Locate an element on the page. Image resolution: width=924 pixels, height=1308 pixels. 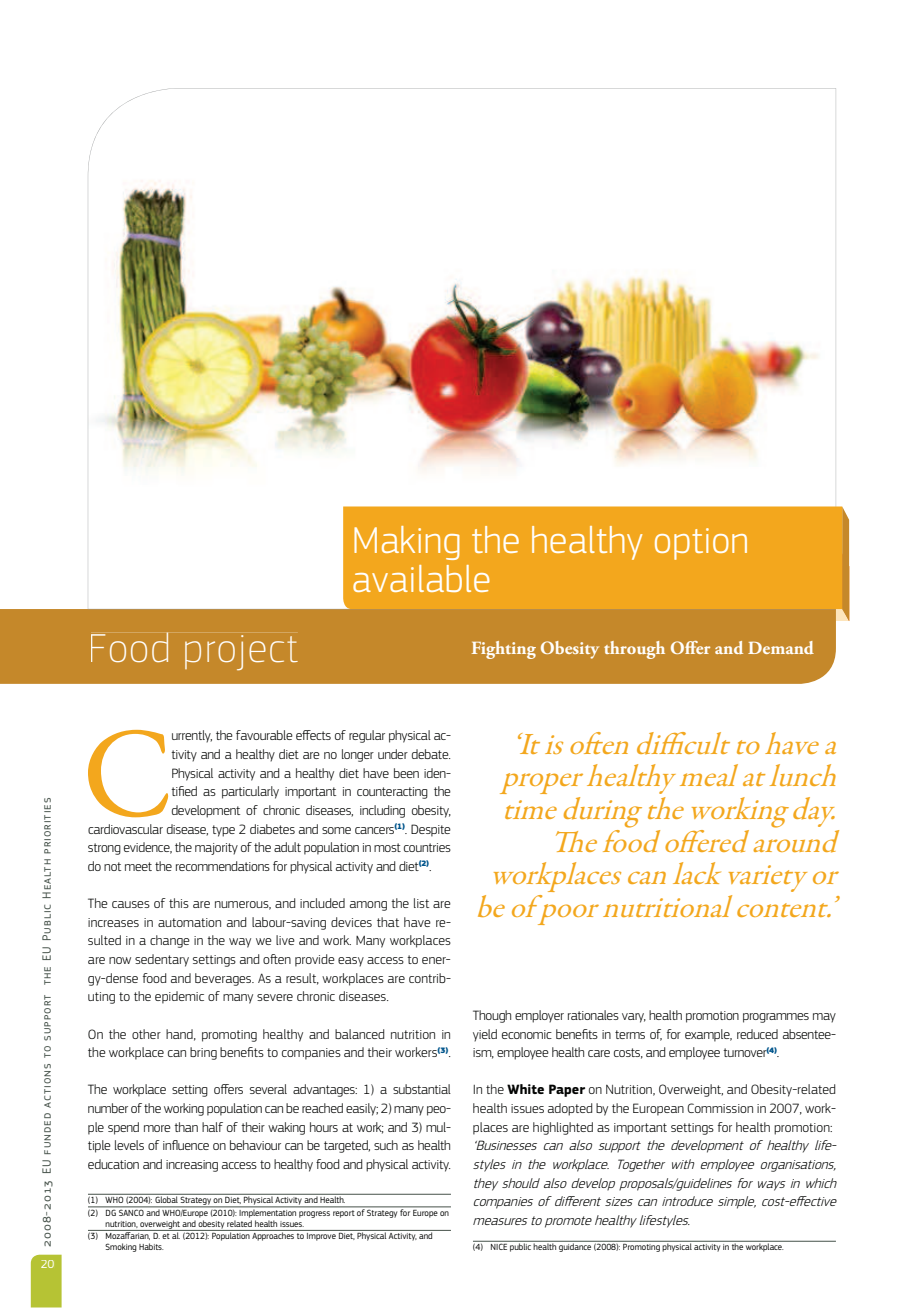
option is located at coordinates (701, 544).
